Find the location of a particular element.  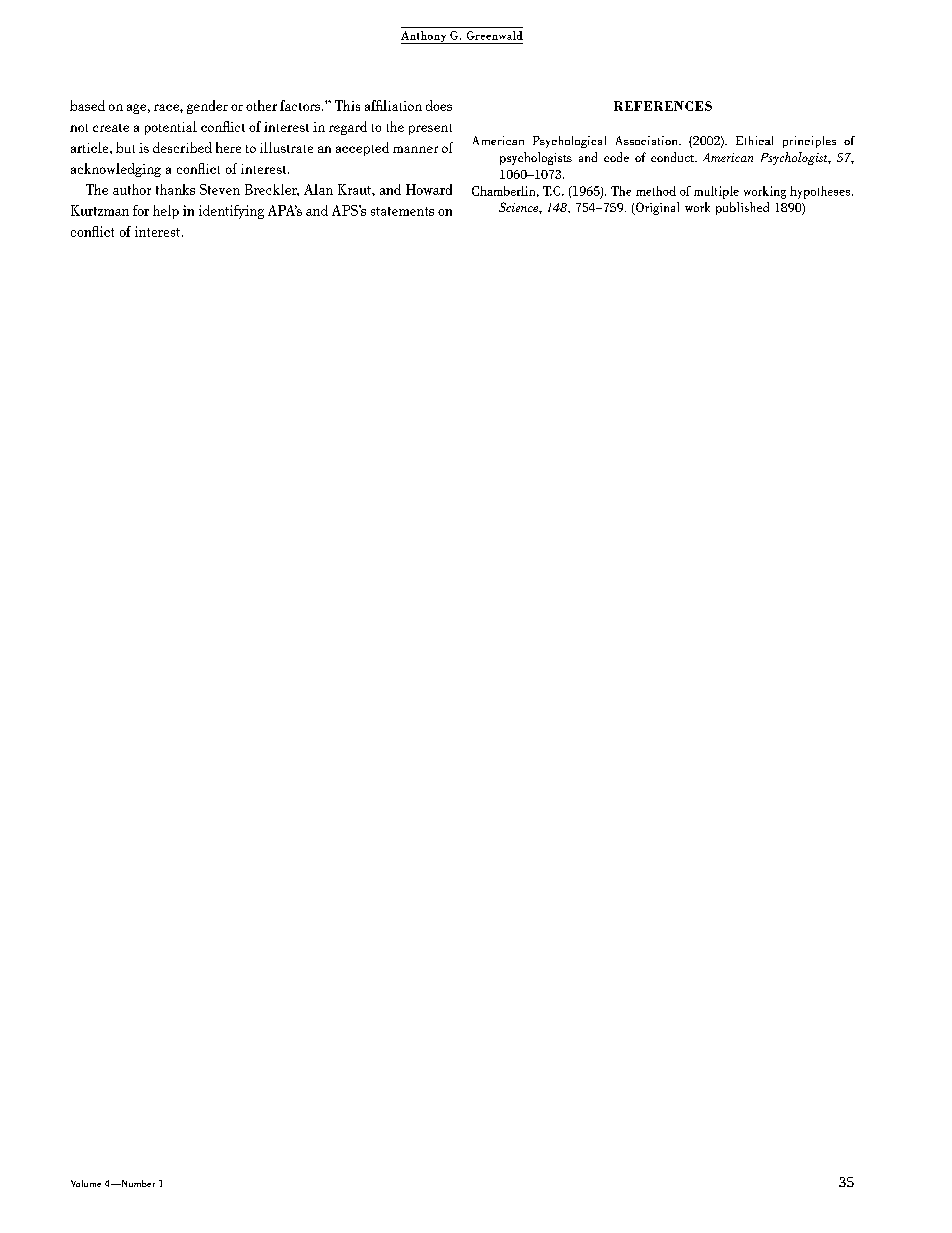

multiple is located at coordinates (716, 192).
